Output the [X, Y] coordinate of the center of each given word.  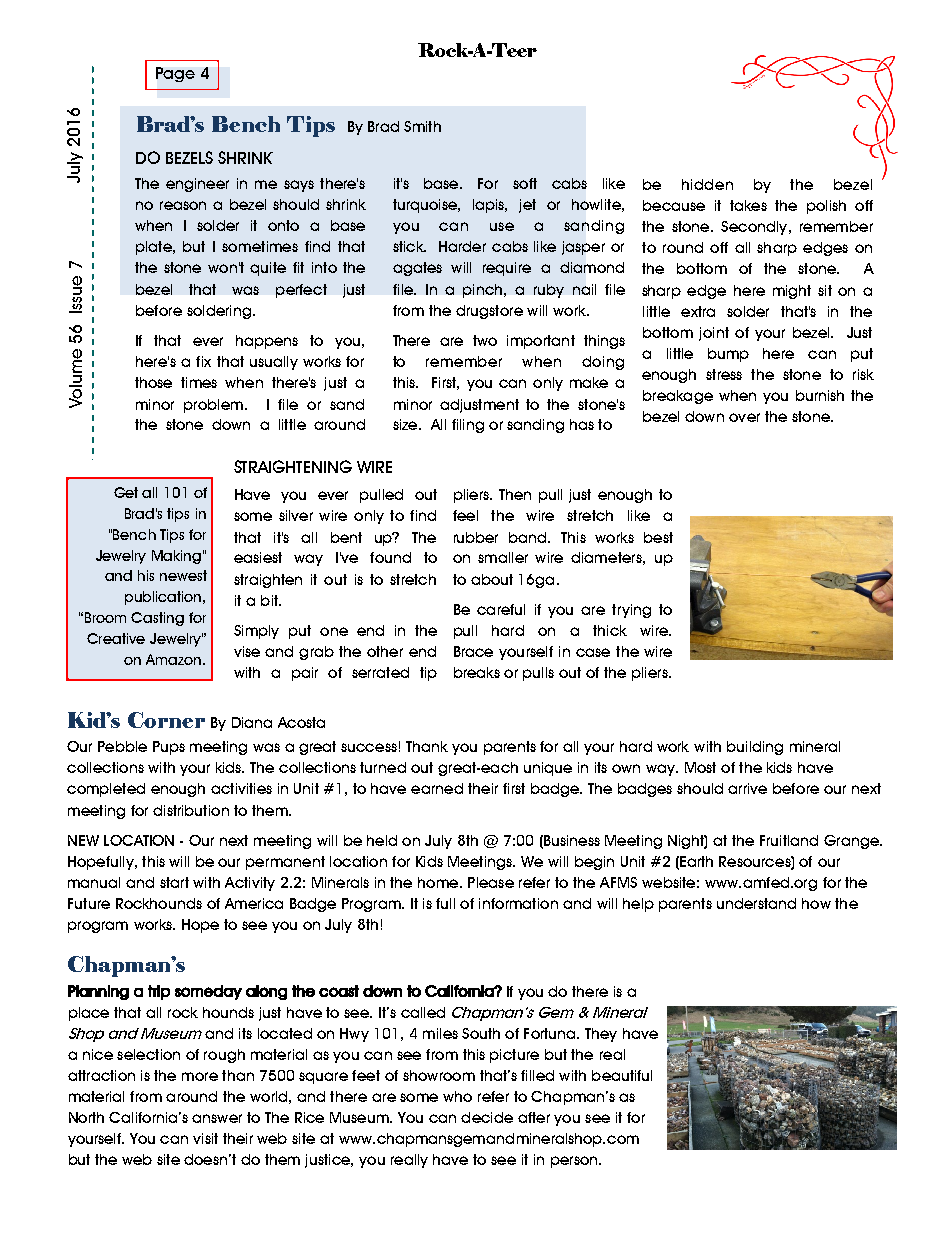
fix [203, 361]
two [485, 340]
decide [487, 1117]
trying [631, 611]
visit [205, 1138]
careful [501, 609]
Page [175, 74]
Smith [422, 126]
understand [756, 903]
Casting [157, 619]
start [174, 882]
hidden [707, 184]
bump [728, 355]
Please [491, 882]
